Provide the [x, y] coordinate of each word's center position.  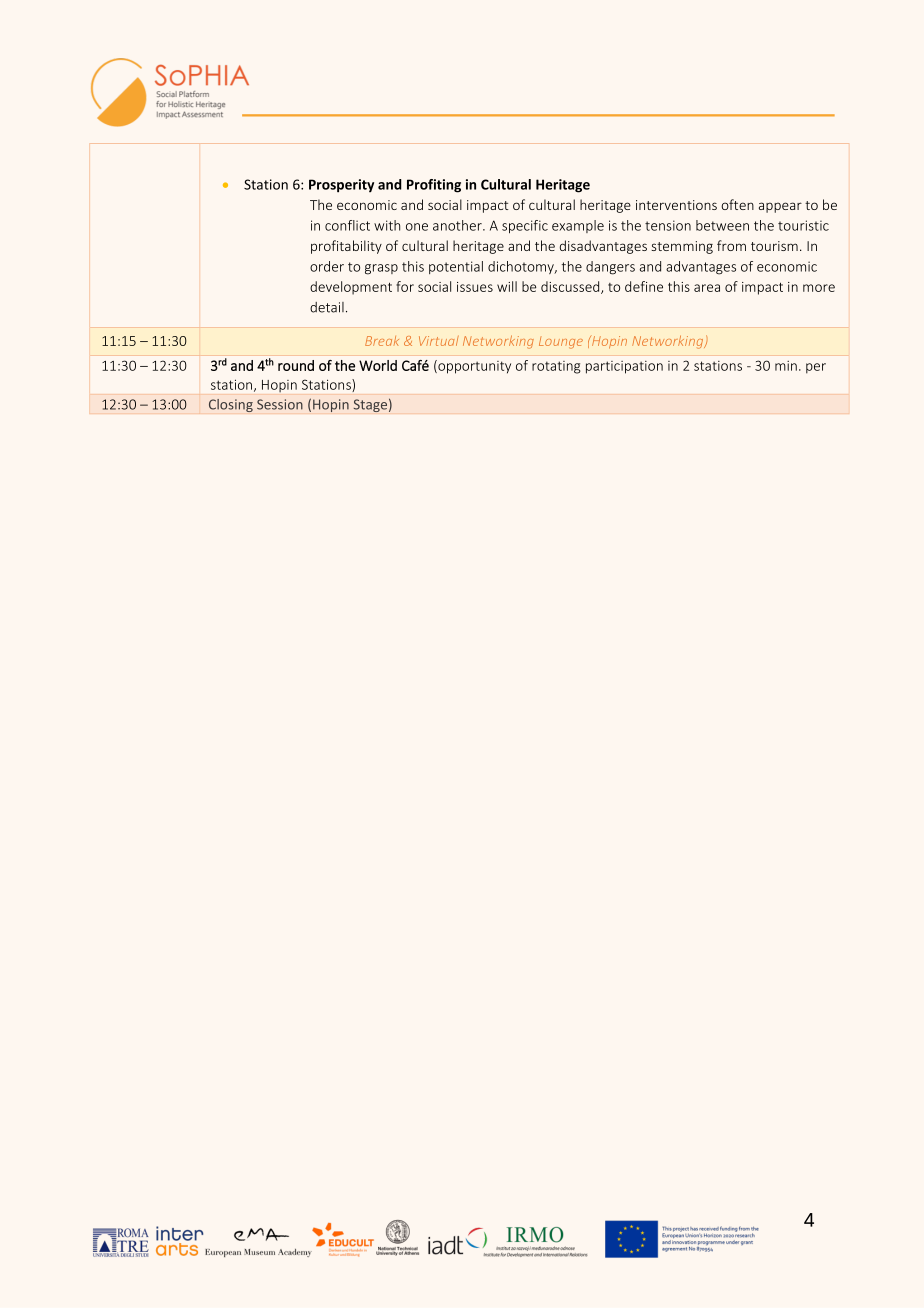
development [351, 288]
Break [382, 341]
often [737, 204]
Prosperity [341, 186]
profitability [346, 247]
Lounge [561, 343]
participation [624, 367]
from [731, 245]
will [507, 286]
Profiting [434, 186]
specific [525, 227]
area [707, 288]
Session [280, 404]
